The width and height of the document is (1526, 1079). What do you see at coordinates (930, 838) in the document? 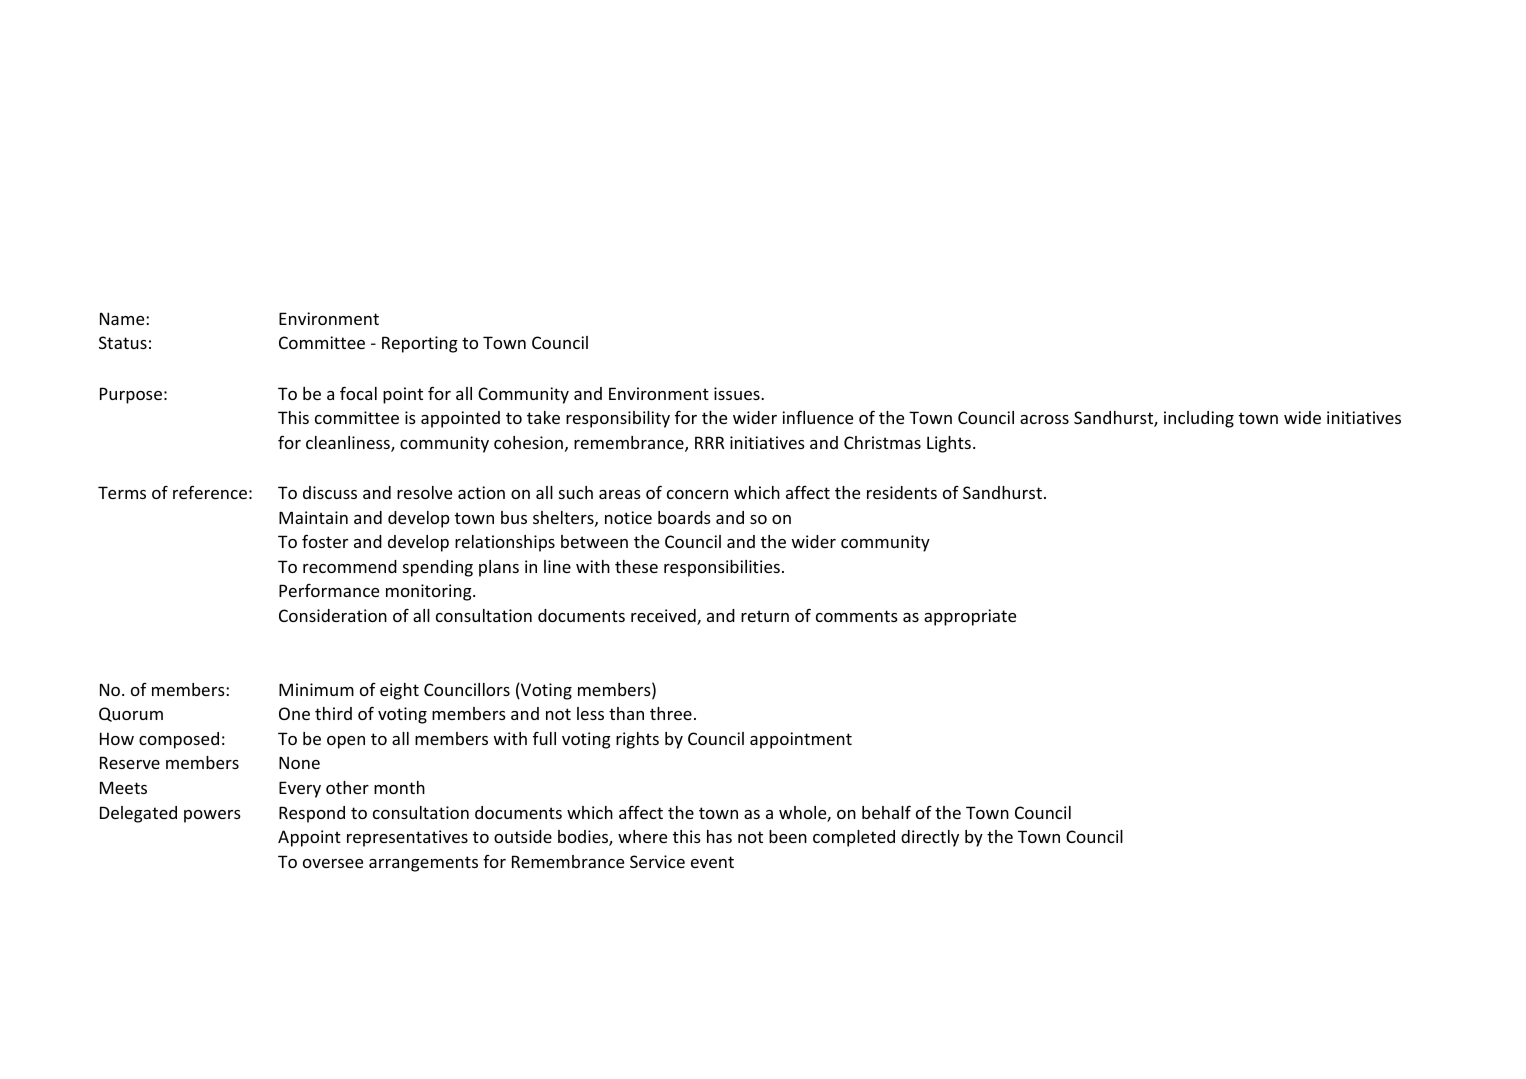
I see `directly` at bounding box center [930, 838].
